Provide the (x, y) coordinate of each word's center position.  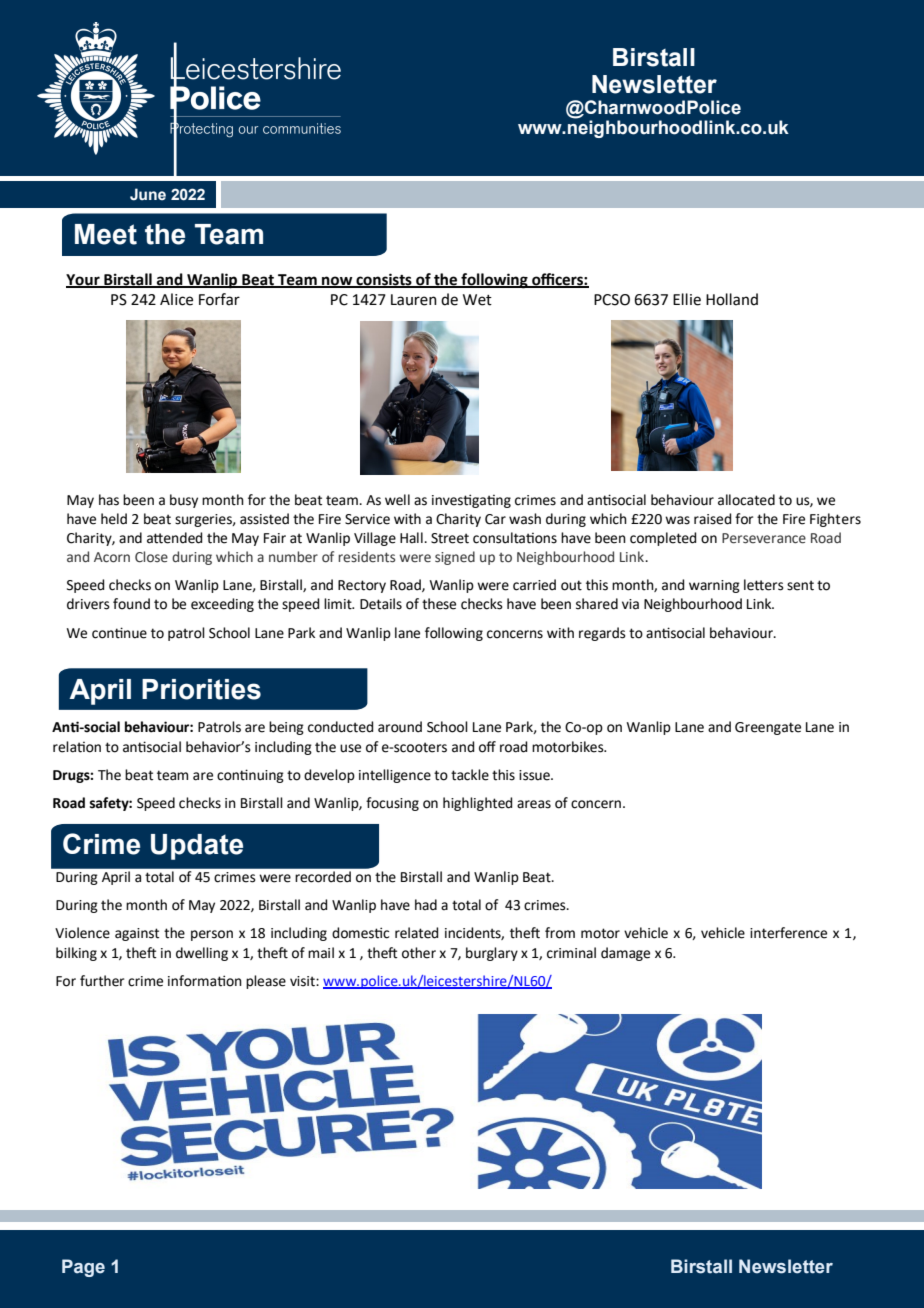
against (137, 934)
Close (151, 557)
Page (83, 1268)
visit (303, 981)
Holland (732, 299)
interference (788, 933)
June (148, 194)
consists (384, 280)
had (426, 905)
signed (455, 558)
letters (764, 585)
